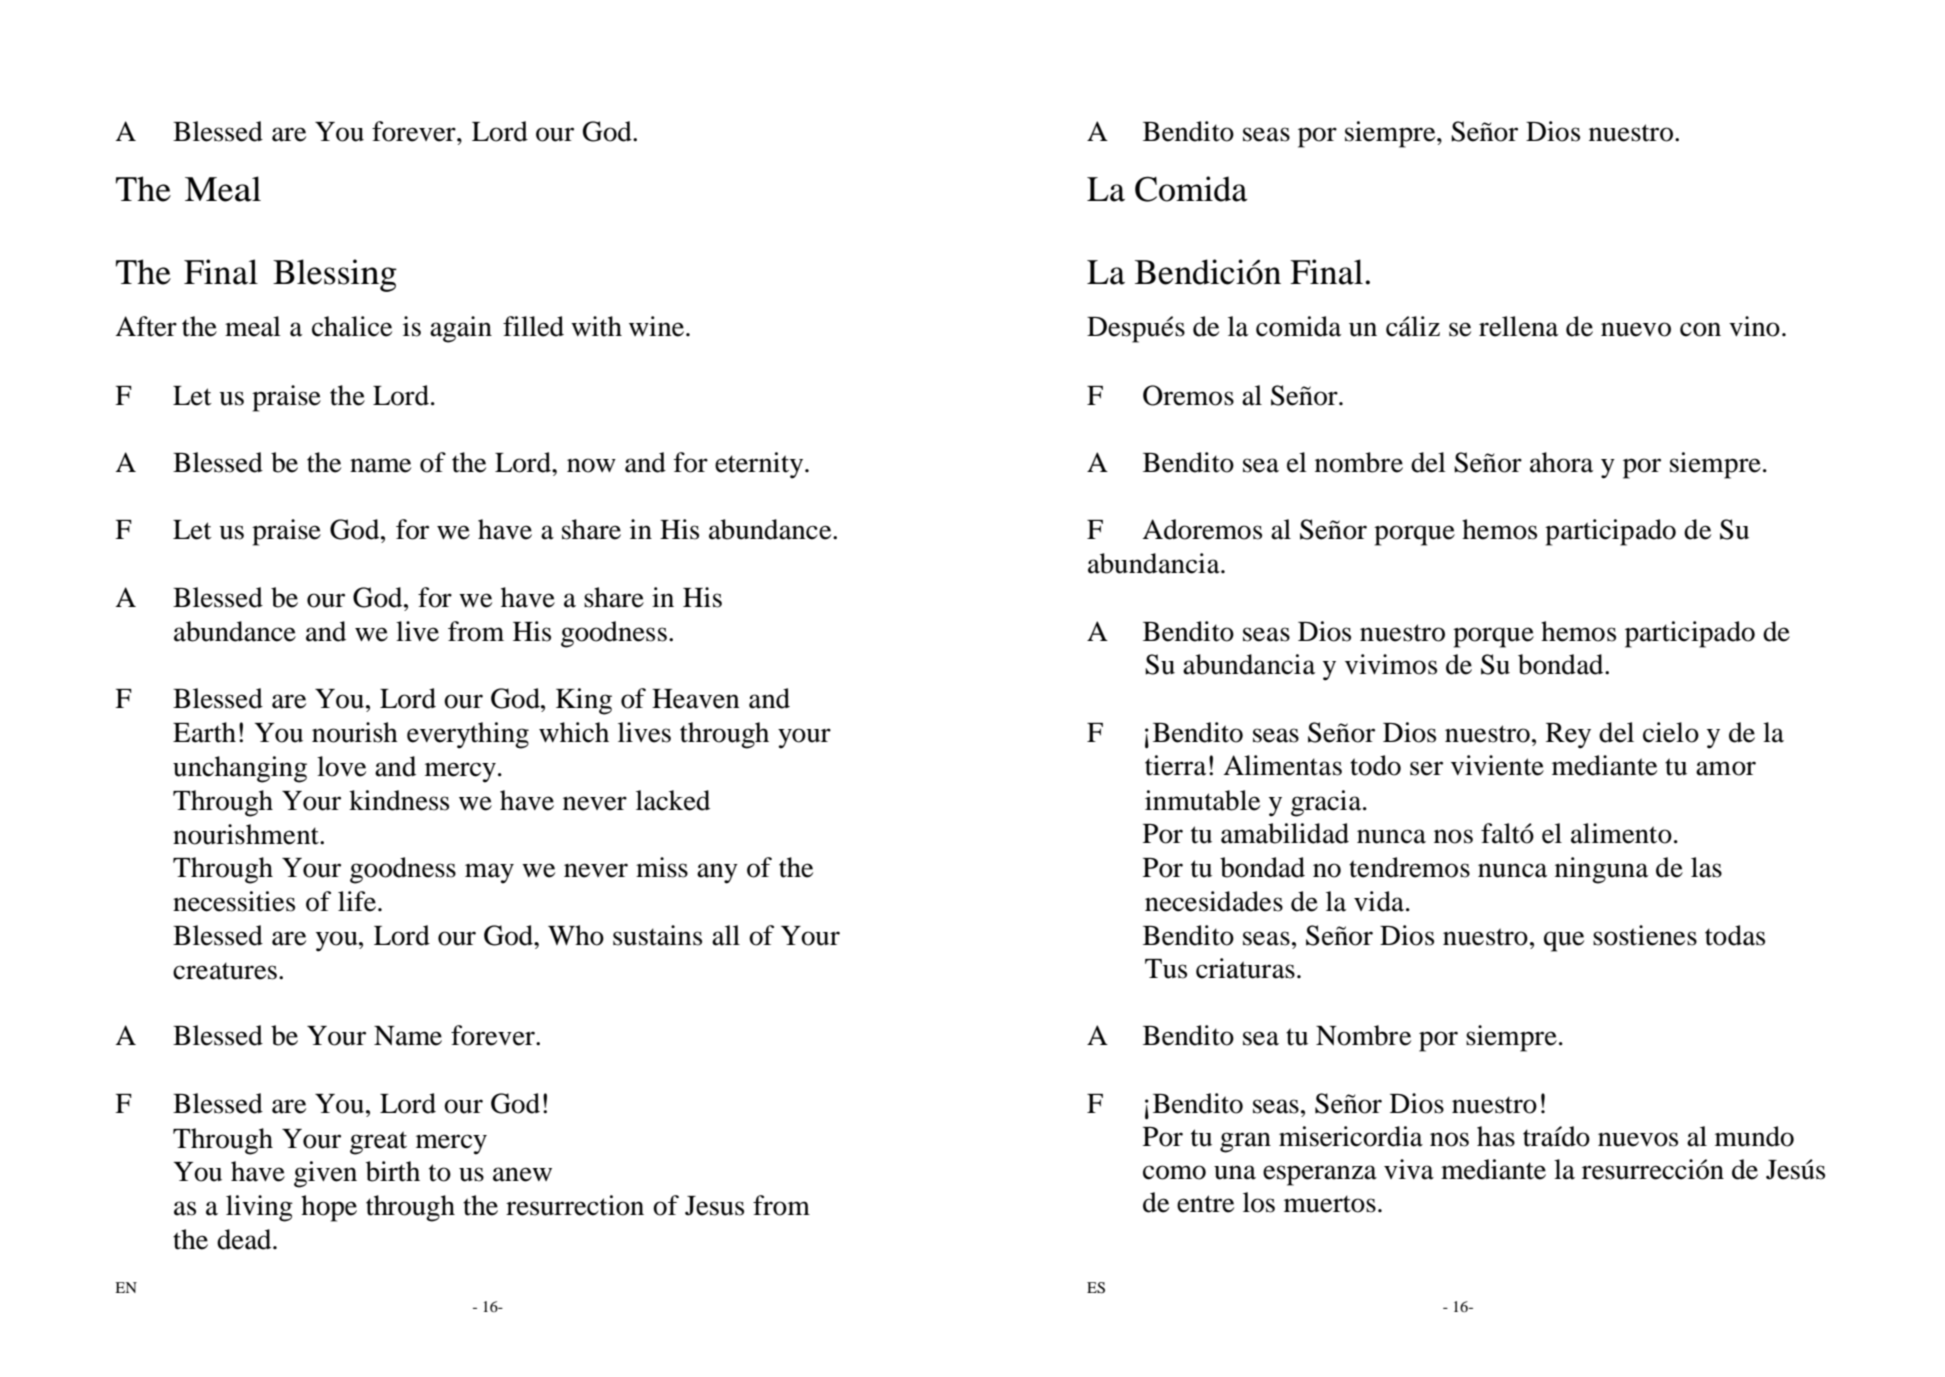 The width and height of the image is (1945, 1377). What do you see at coordinates (714, 1206) in the image?
I see `Jesus` at bounding box center [714, 1206].
